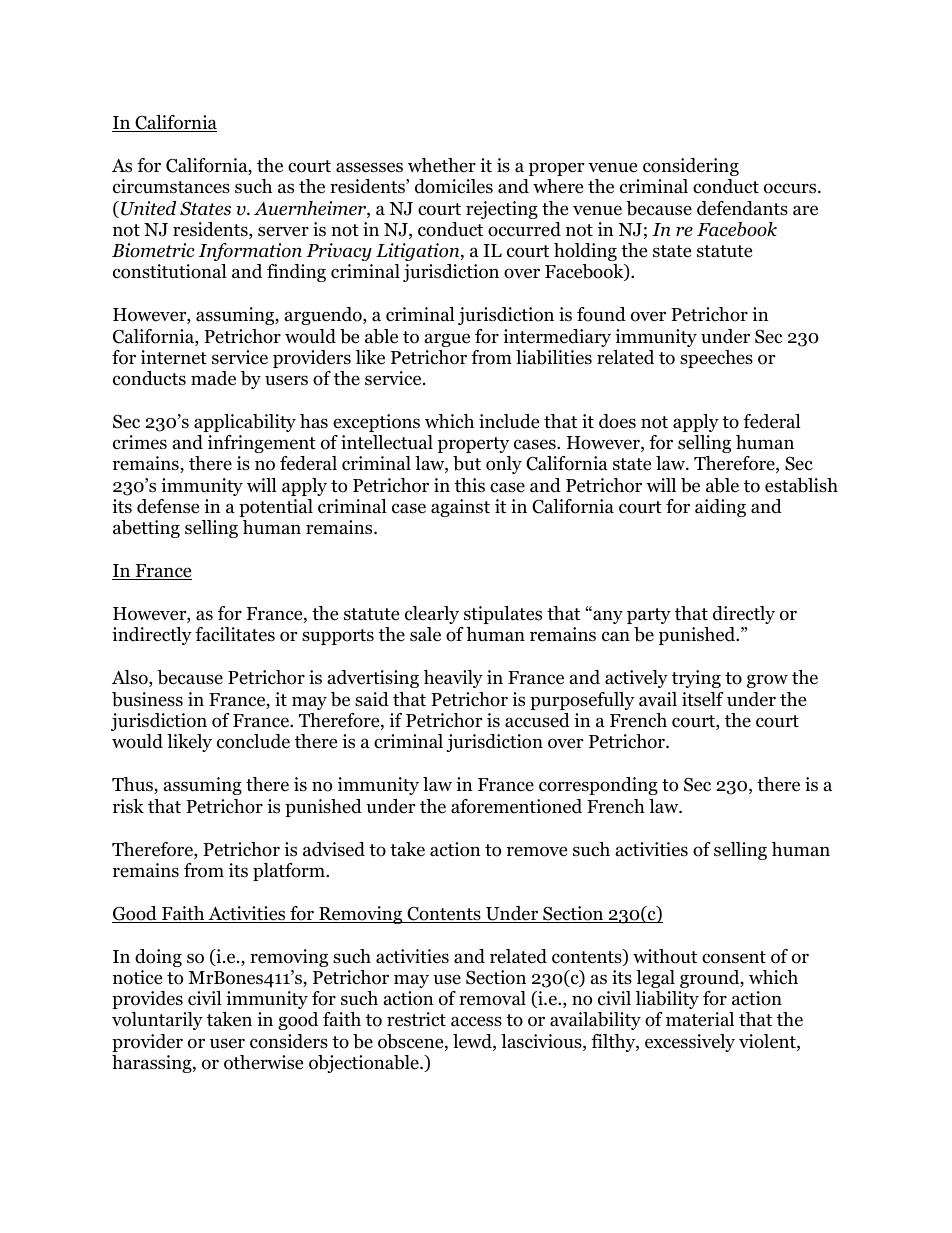  Describe the element at coordinates (702, 699) in the image. I see `itself` at that location.
